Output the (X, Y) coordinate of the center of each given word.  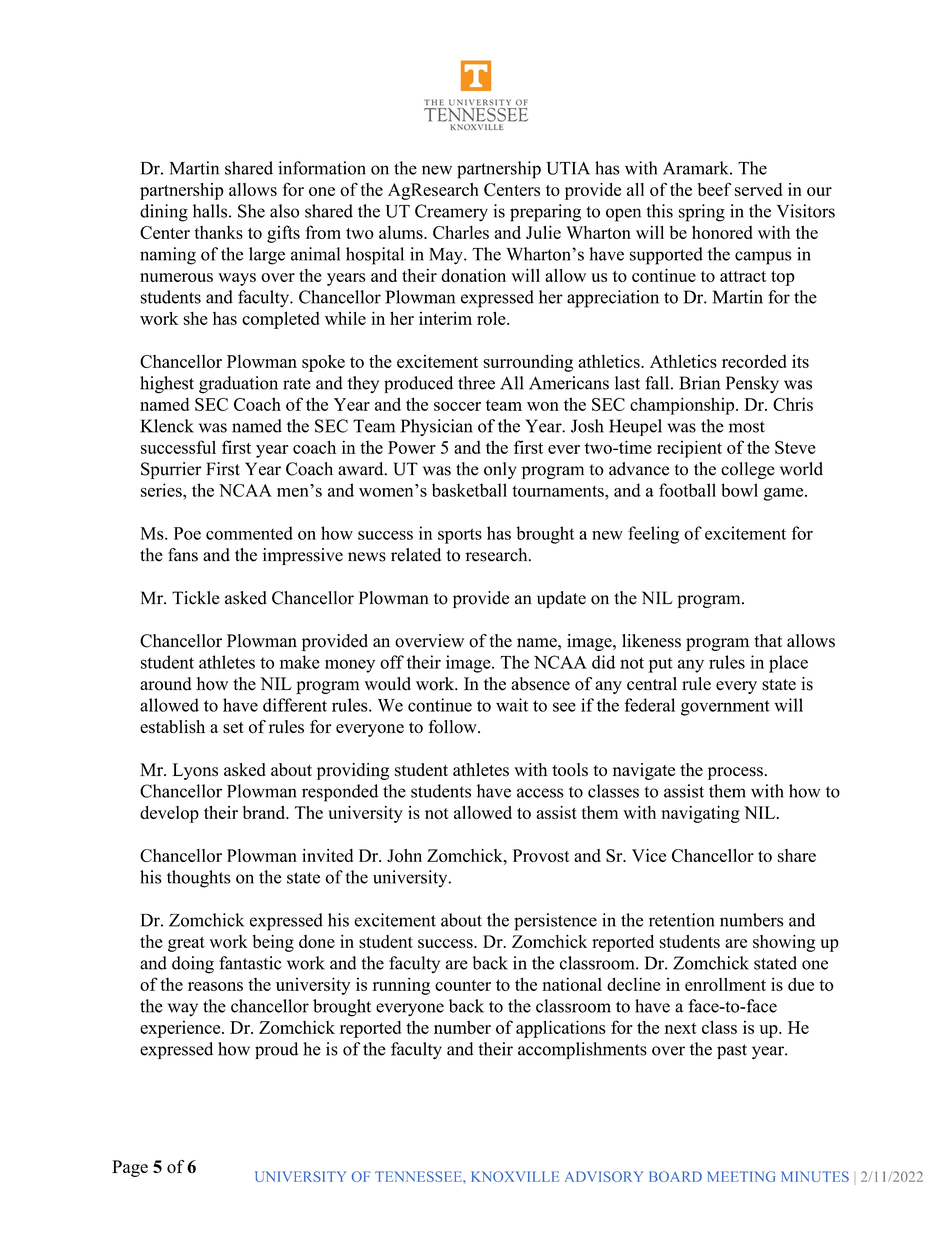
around (166, 684)
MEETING (741, 1176)
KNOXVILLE (515, 1176)
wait (512, 705)
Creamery (451, 213)
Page (130, 1168)
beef (714, 189)
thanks (219, 232)
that (768, 640)
